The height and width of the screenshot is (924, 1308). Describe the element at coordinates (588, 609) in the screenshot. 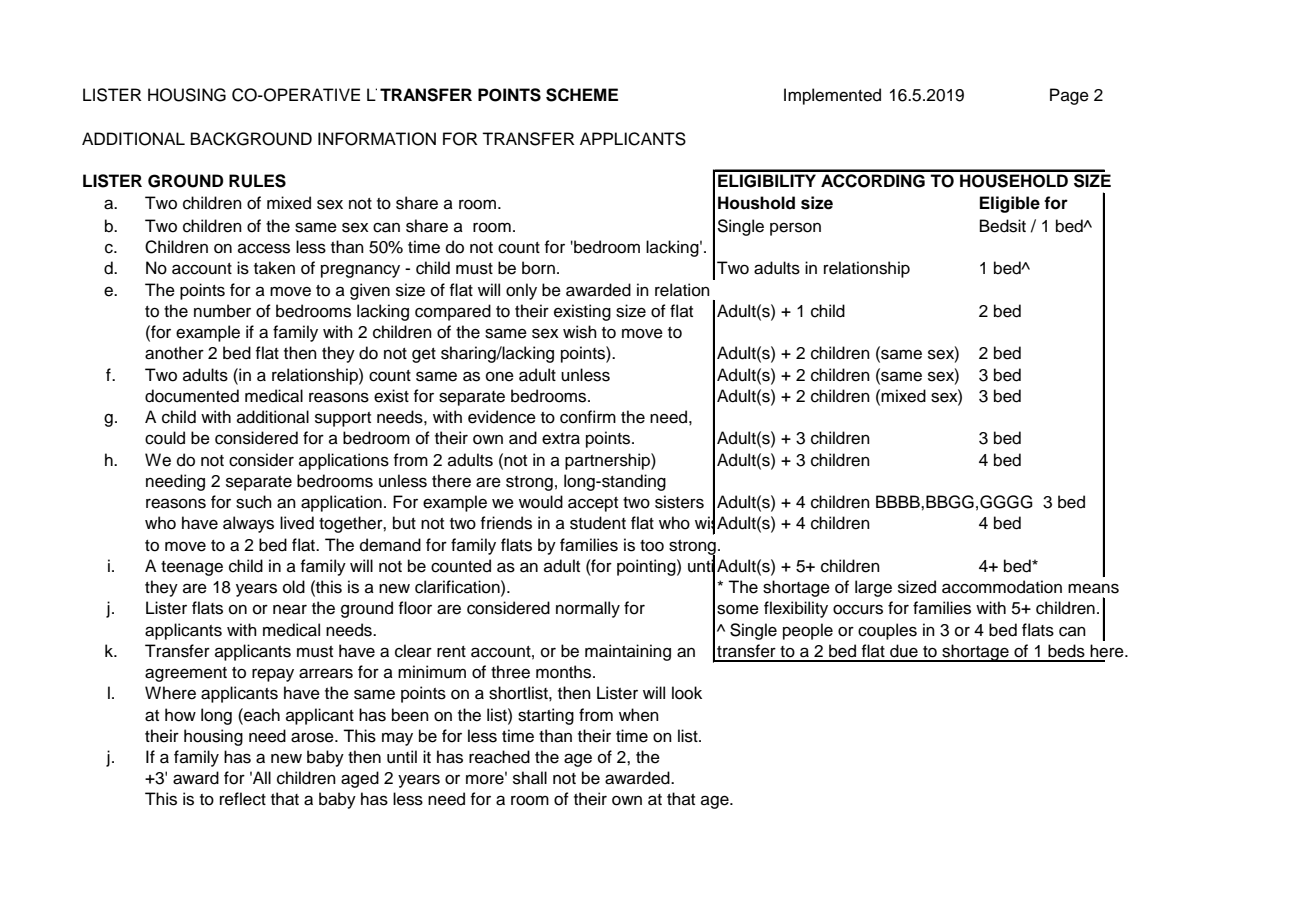

I see `normally` at that location.
